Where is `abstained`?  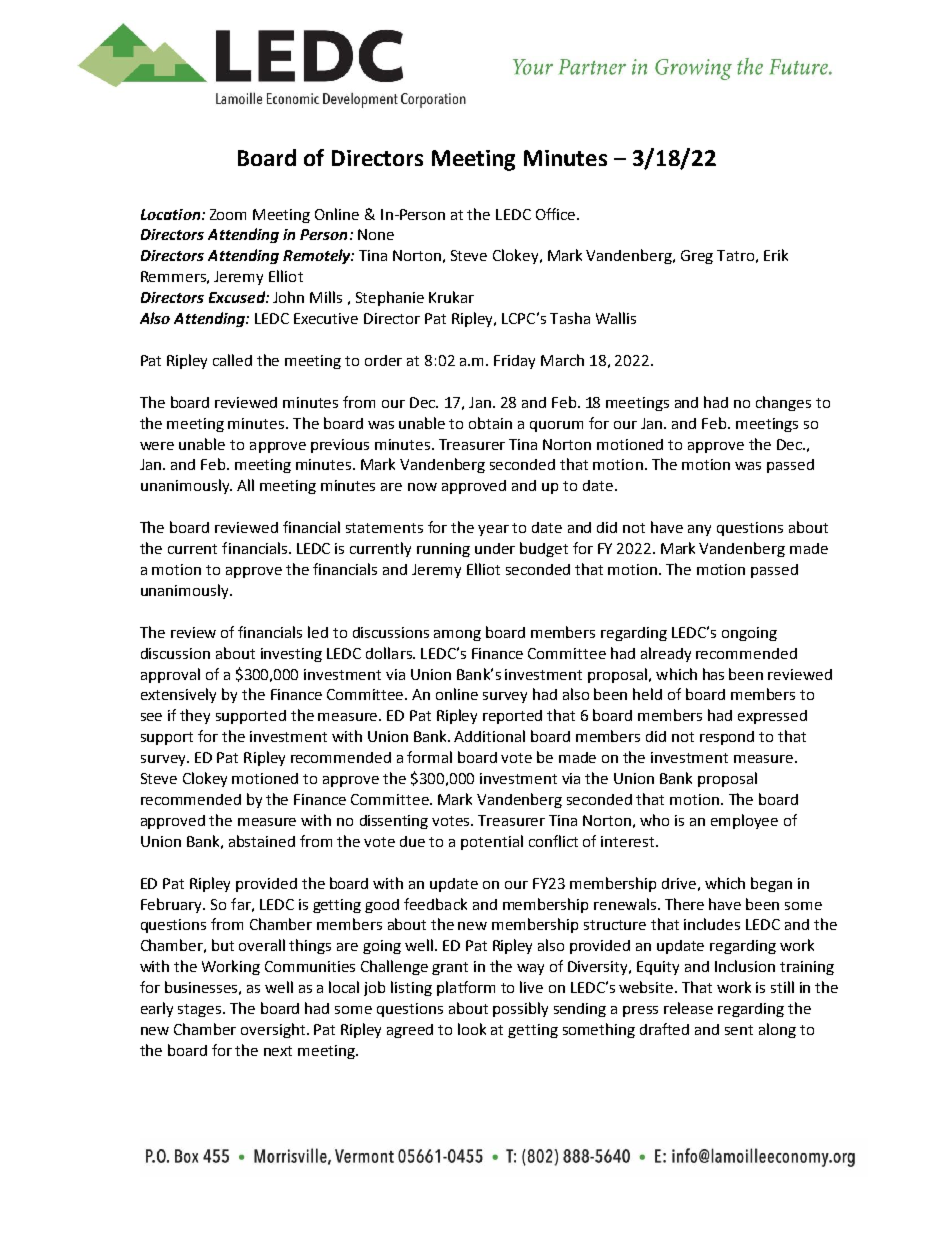
abstained is located at coordinates (262, 841).
